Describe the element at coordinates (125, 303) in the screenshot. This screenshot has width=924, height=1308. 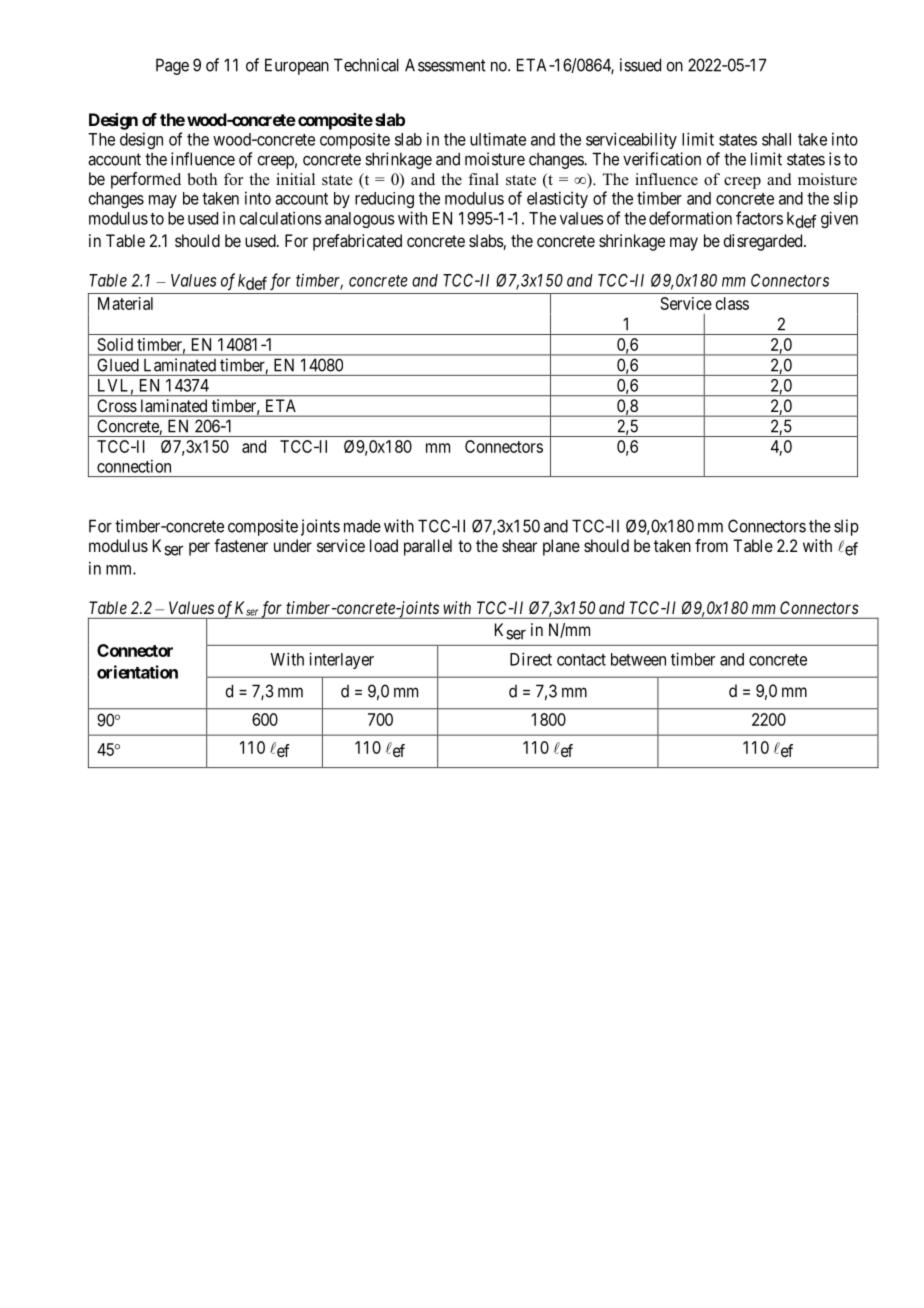
I see `Material` at that location.
